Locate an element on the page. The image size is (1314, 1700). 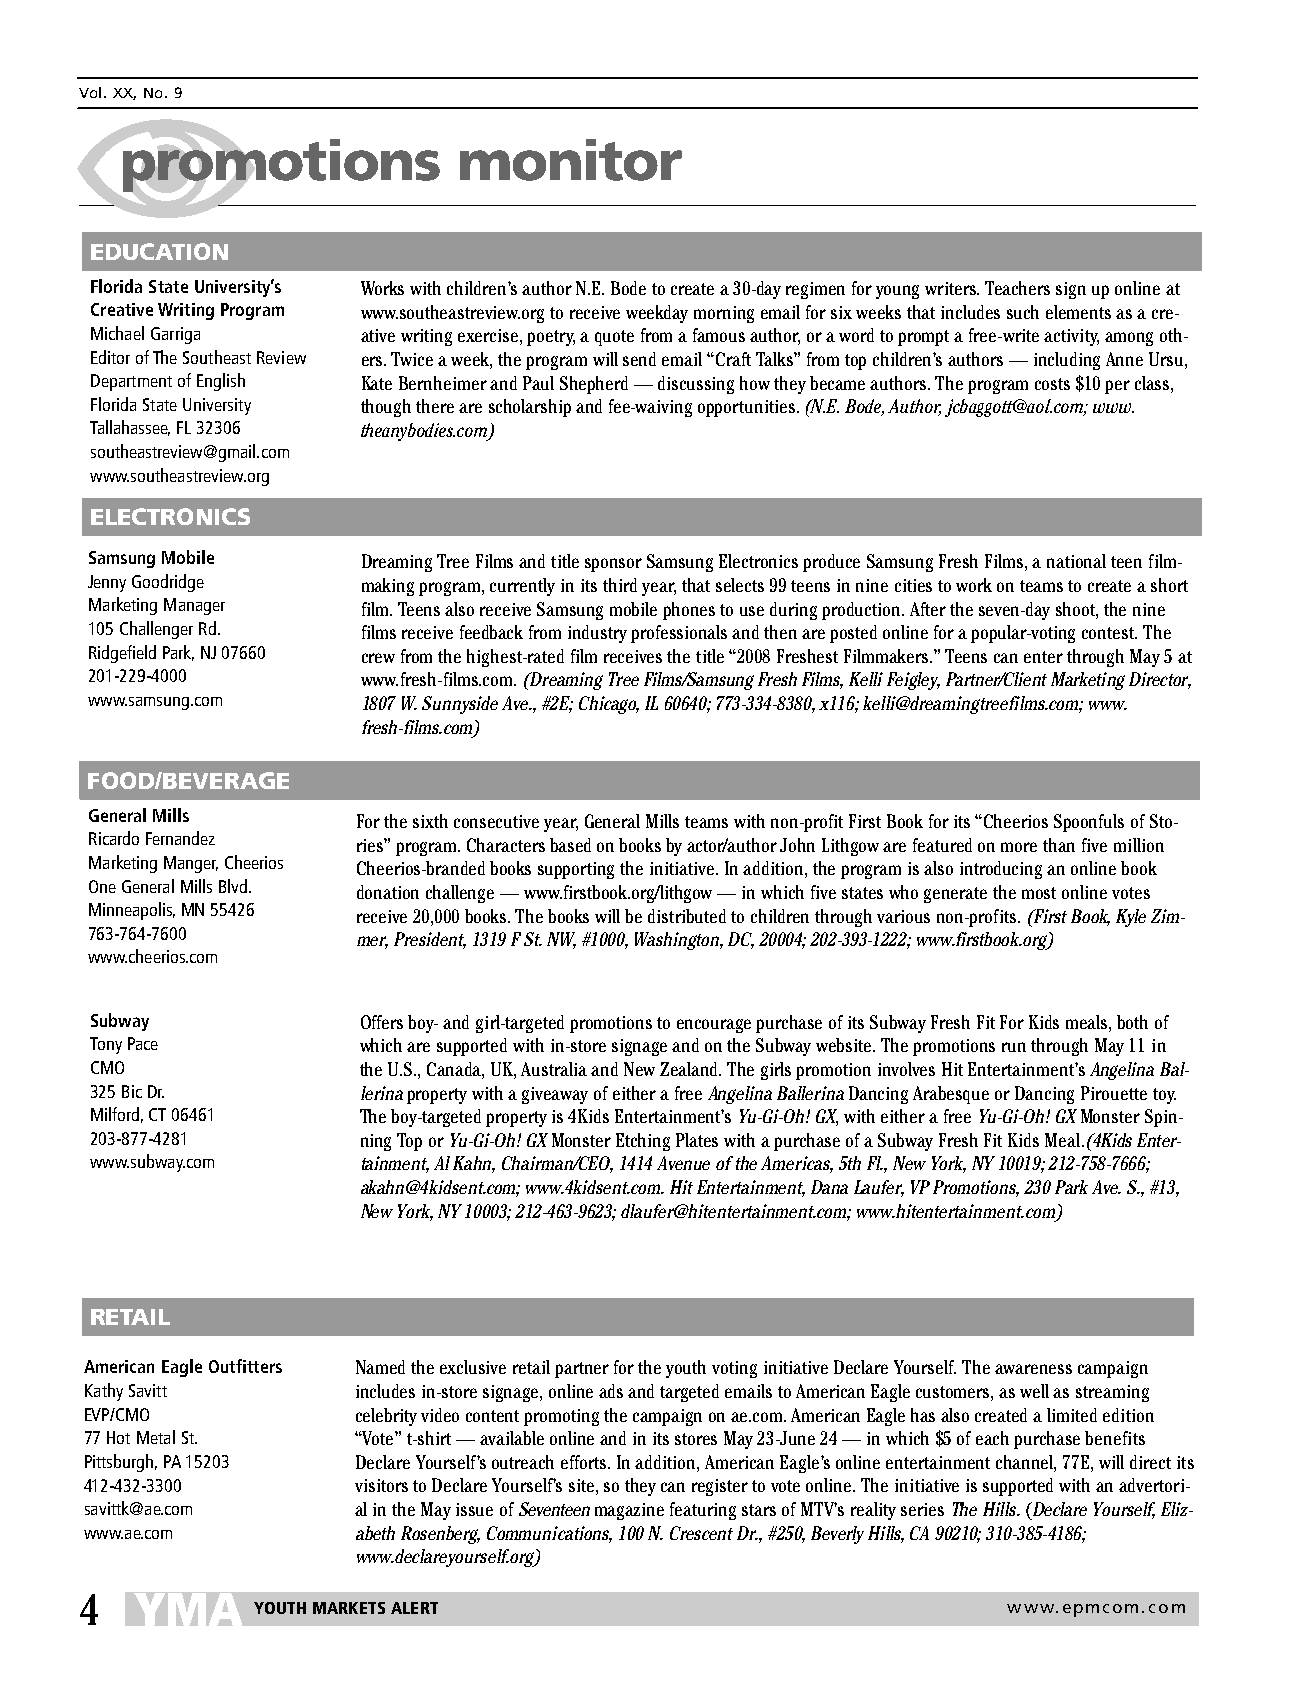
Pirouette is located at coordinates (1114, 1093).
